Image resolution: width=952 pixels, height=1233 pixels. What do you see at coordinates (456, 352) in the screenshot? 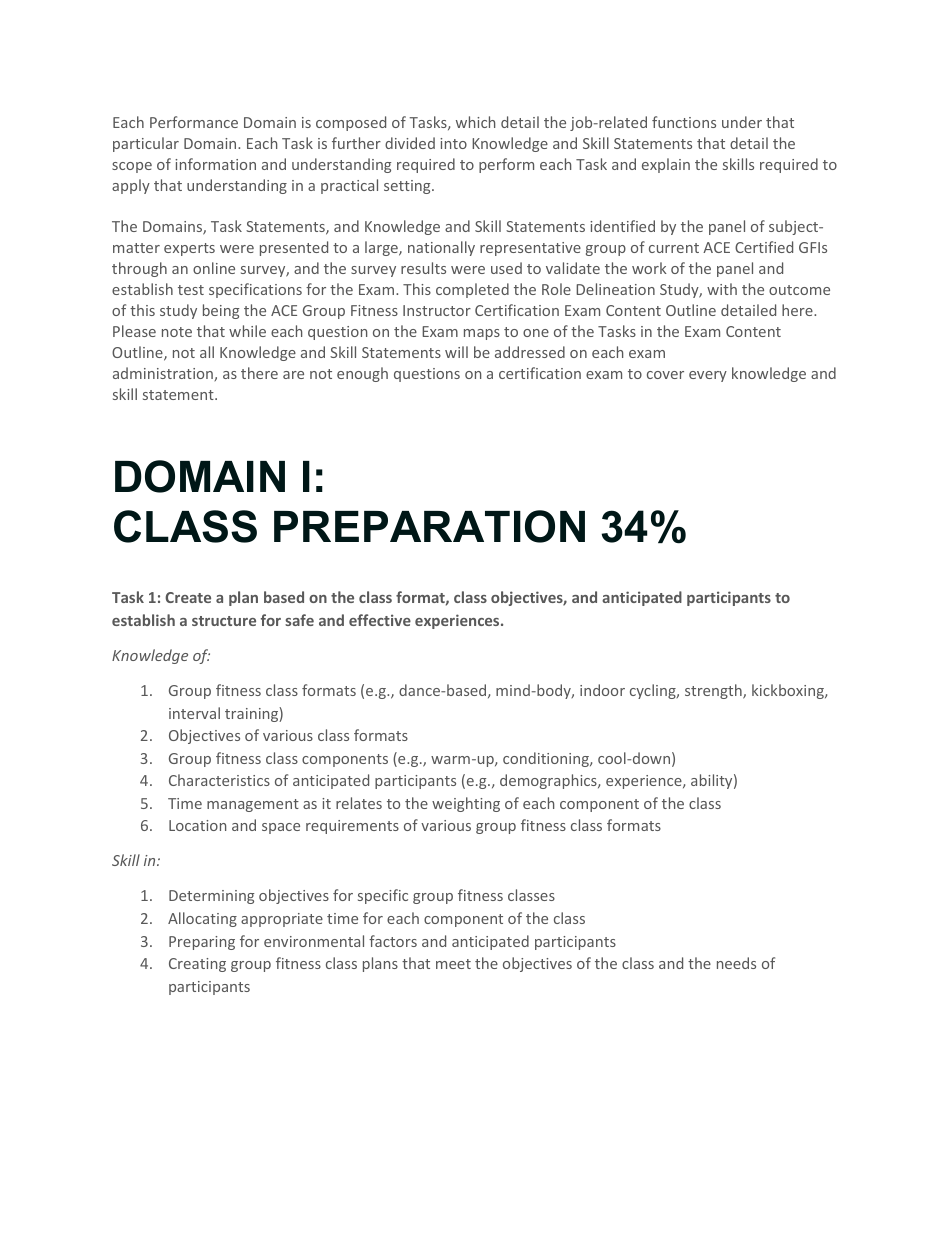
I see `will` at bounding box center [456, 352].
